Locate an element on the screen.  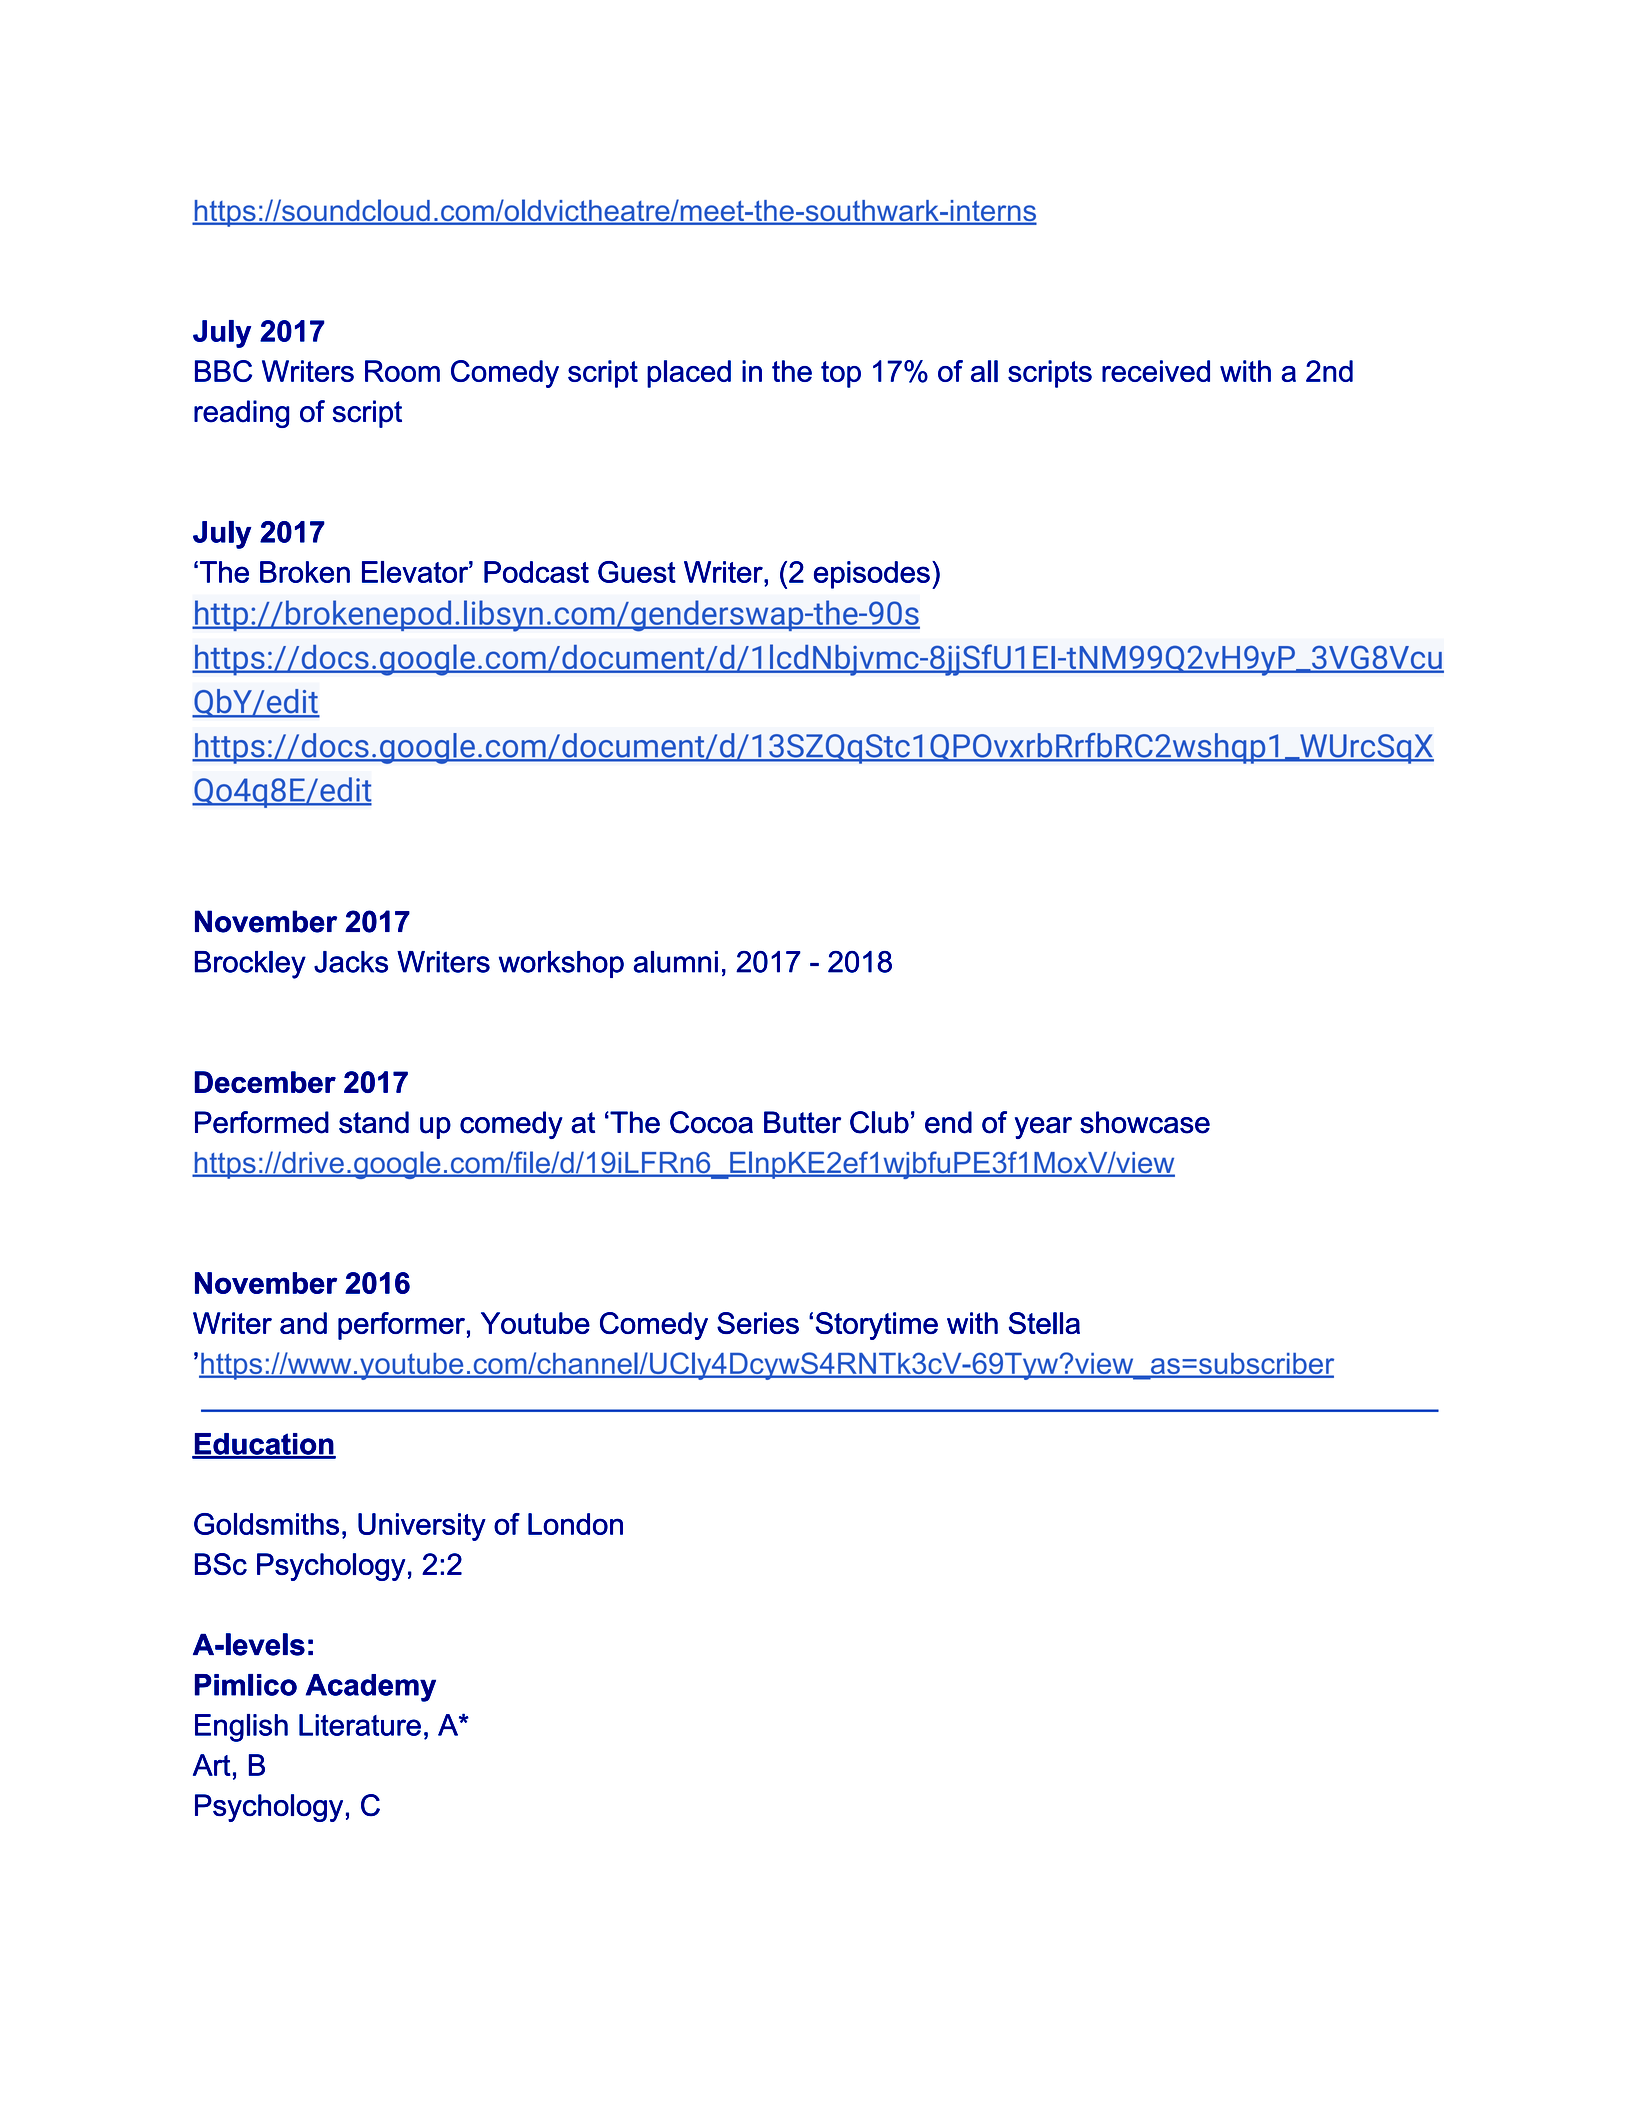
Cocoa is located at coordinates (711, 1122).
